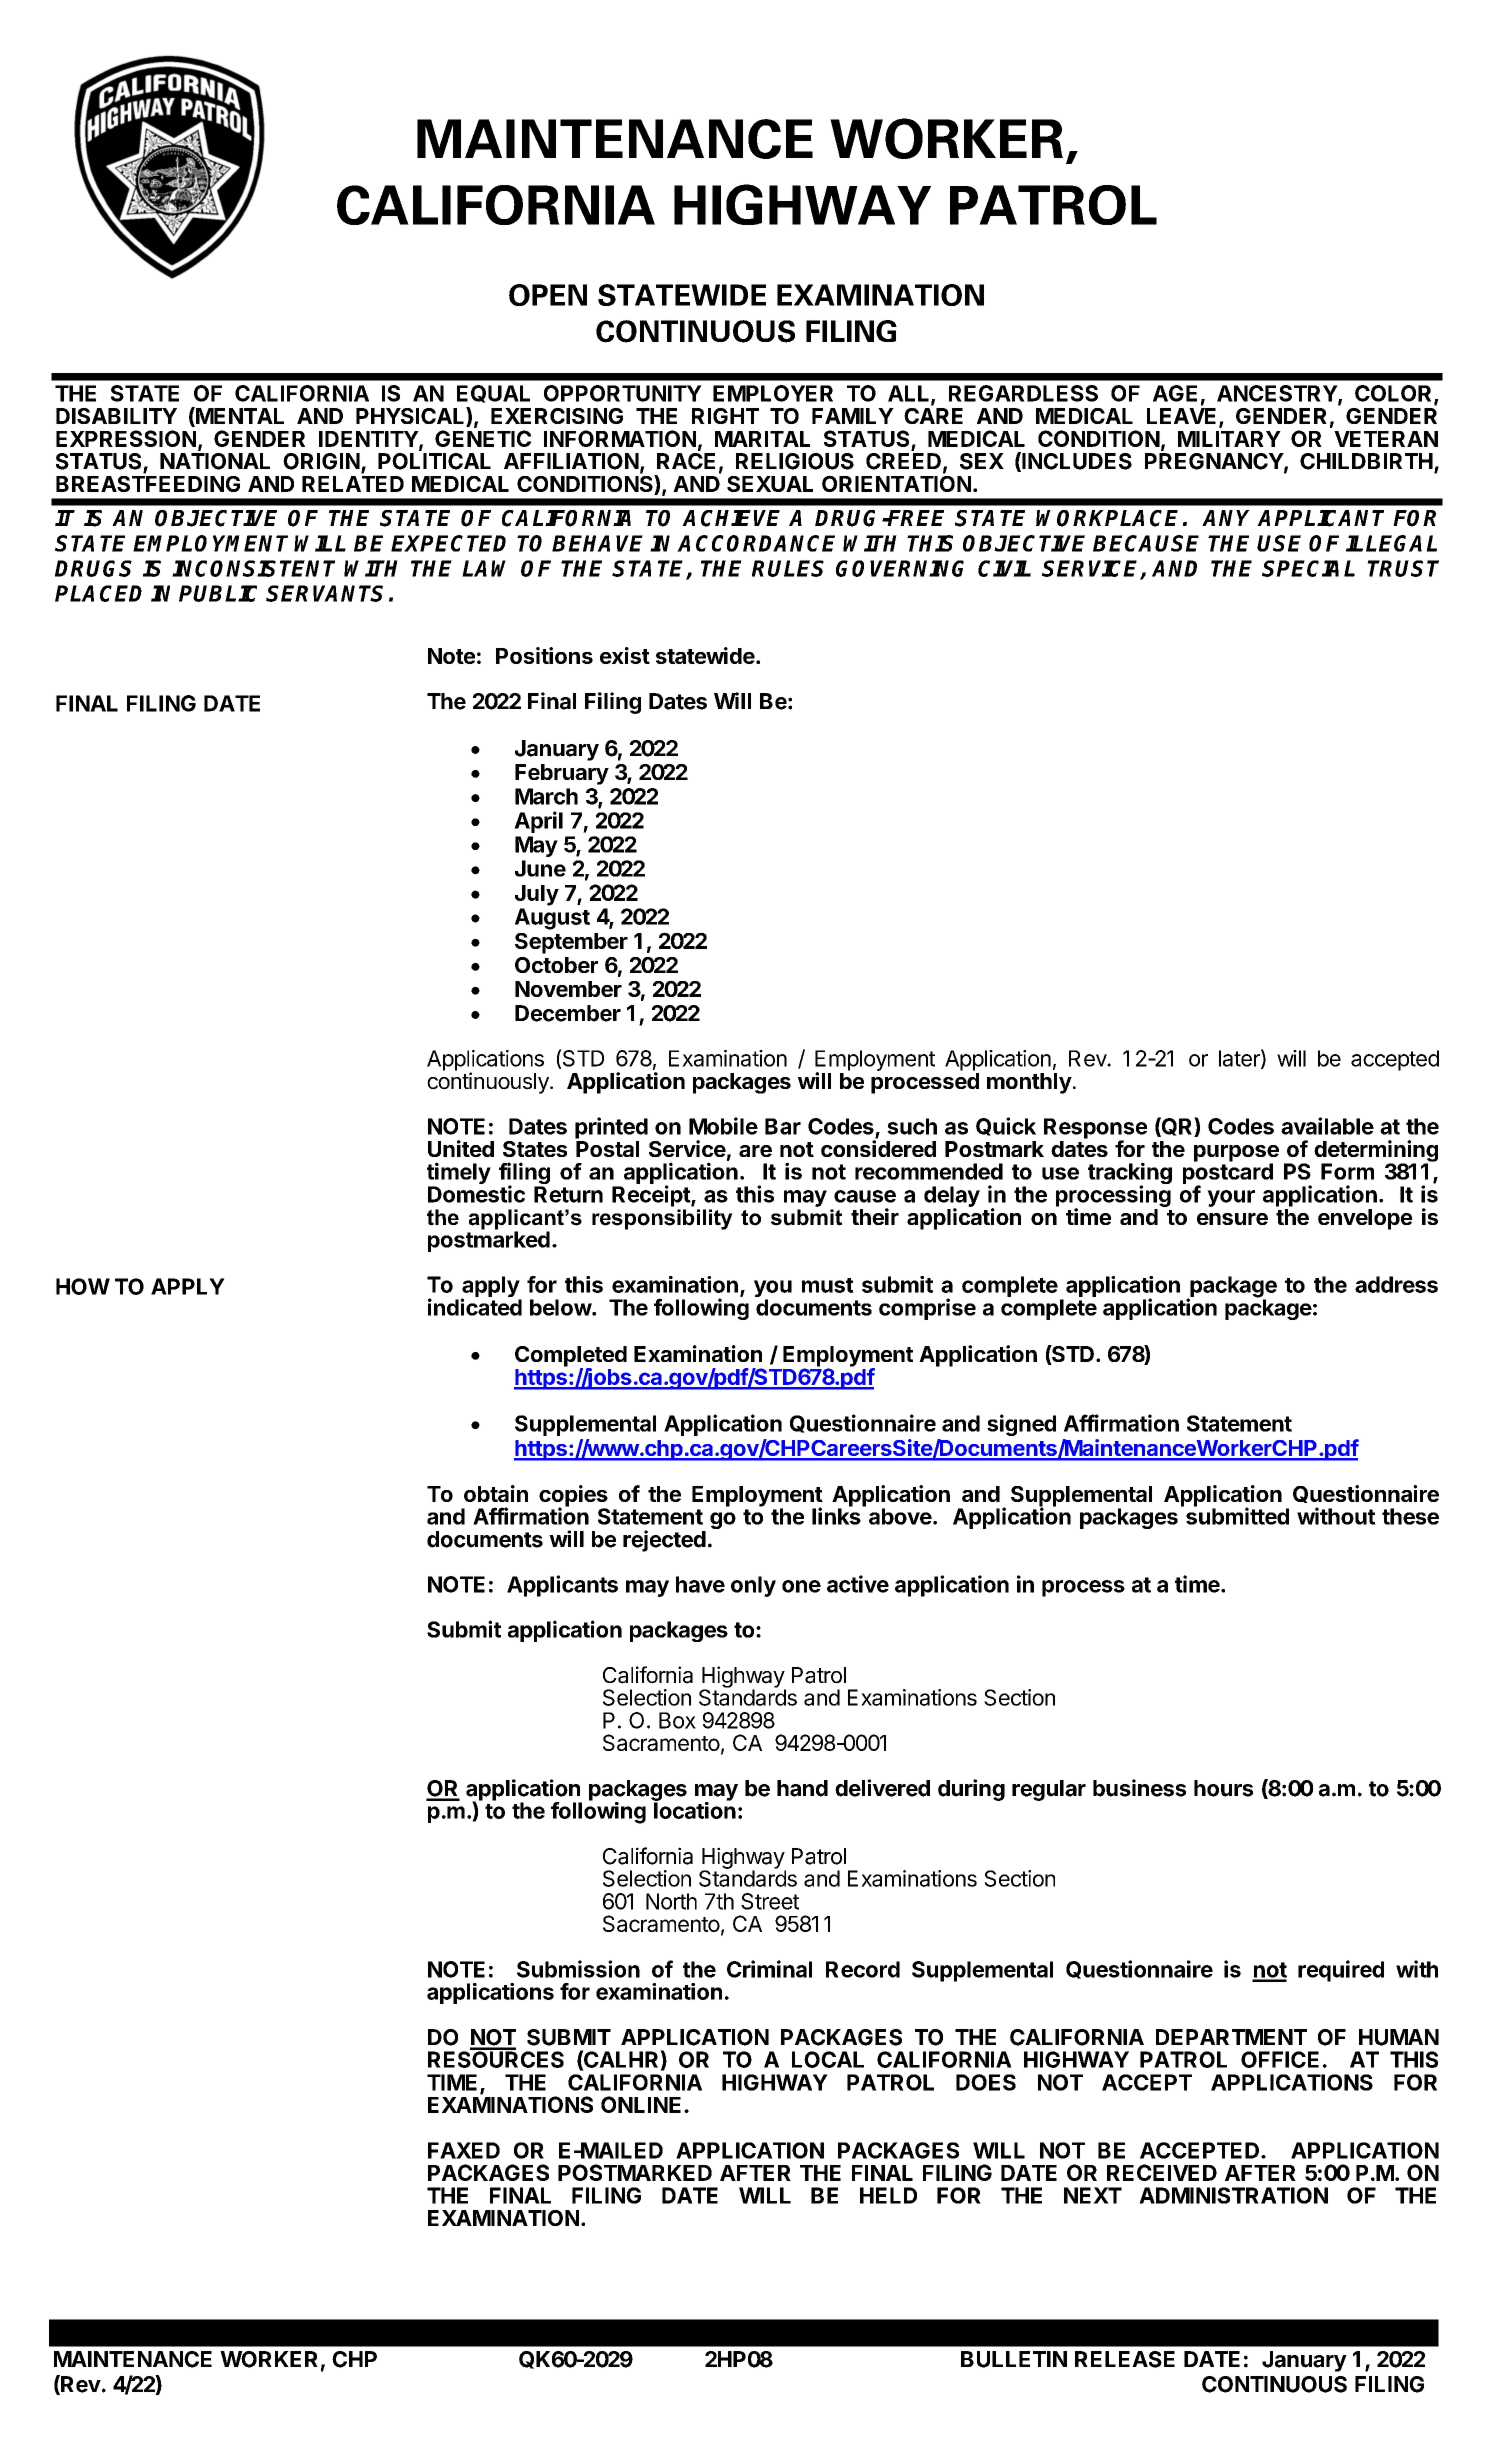 The height and width of the screenshot is (2449, 1487). Describe the element at coordinates (215, 461) in the screenshot. I see `NATIONAL` at that location.
